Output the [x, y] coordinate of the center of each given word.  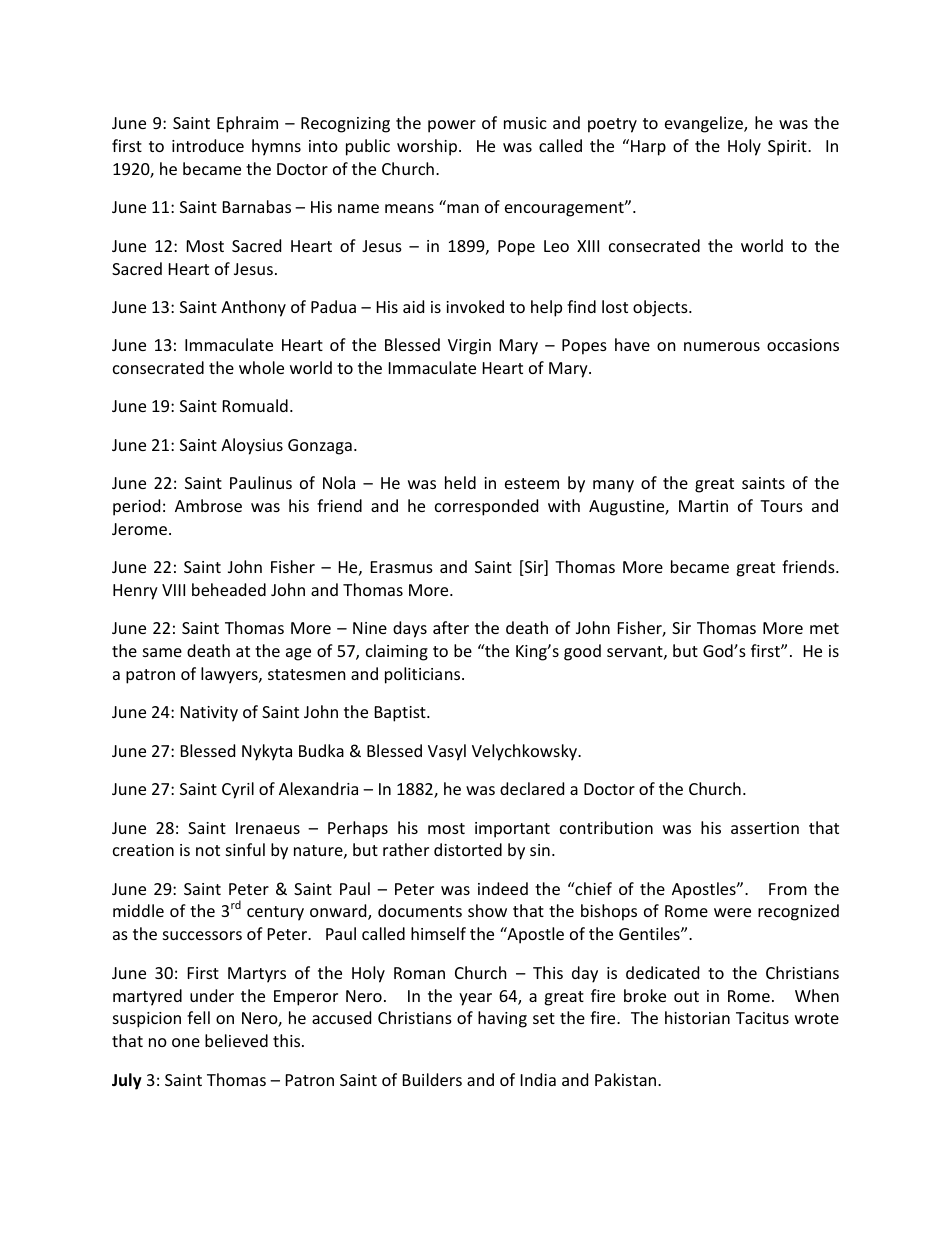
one [186, 1042]
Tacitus [762, 1018]
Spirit [788, 148]
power [452, 126]
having [502, 1019]
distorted [468, 849]
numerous [722, 346]
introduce [208, 145]
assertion [765, 828]
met [824, 628]
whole [261, 367]
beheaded [229, 589]
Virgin [469, 347]
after [451, 627]
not [208, 850]
